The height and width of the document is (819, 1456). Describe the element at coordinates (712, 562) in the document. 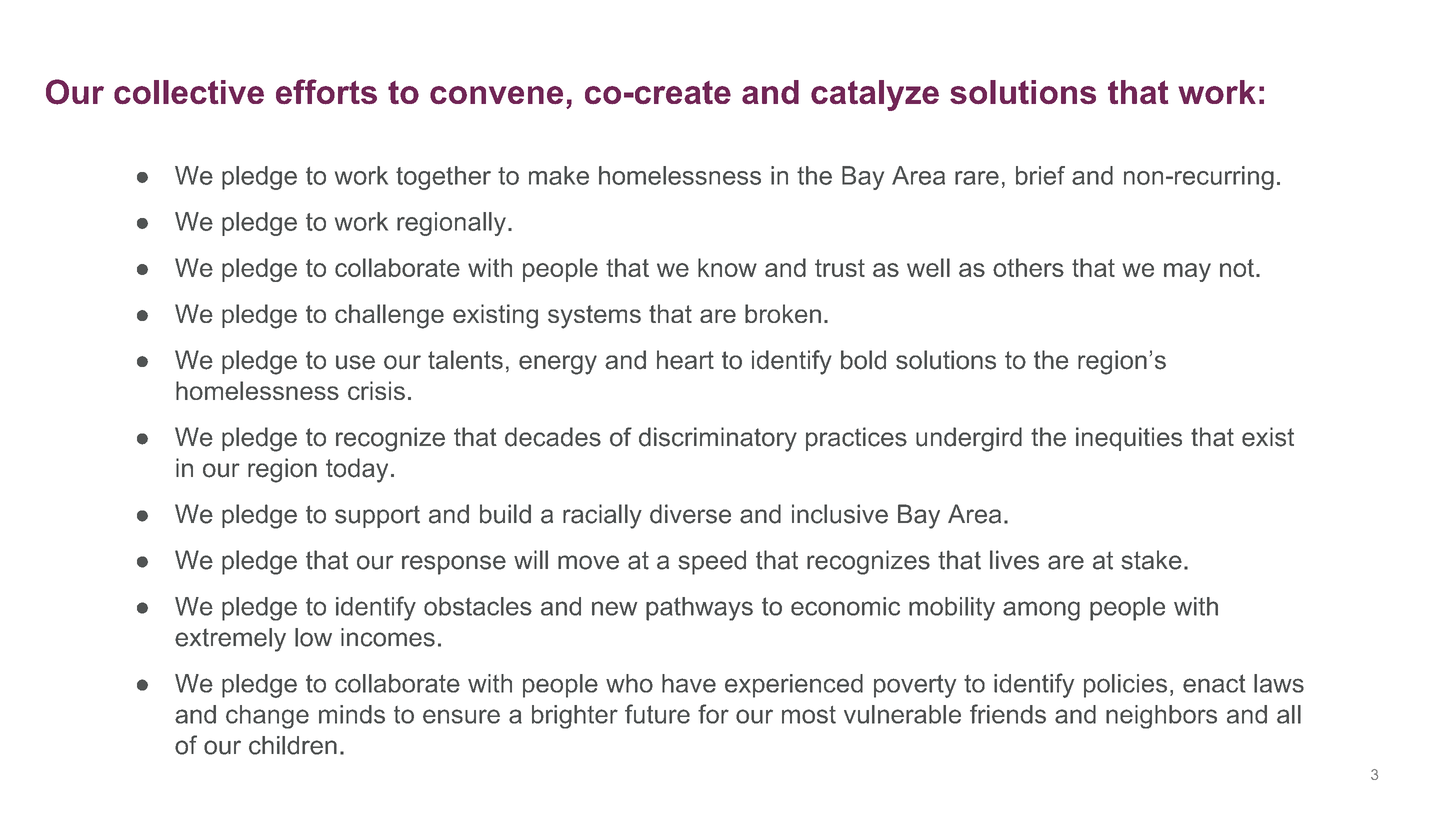

I see `speed` at that location.
